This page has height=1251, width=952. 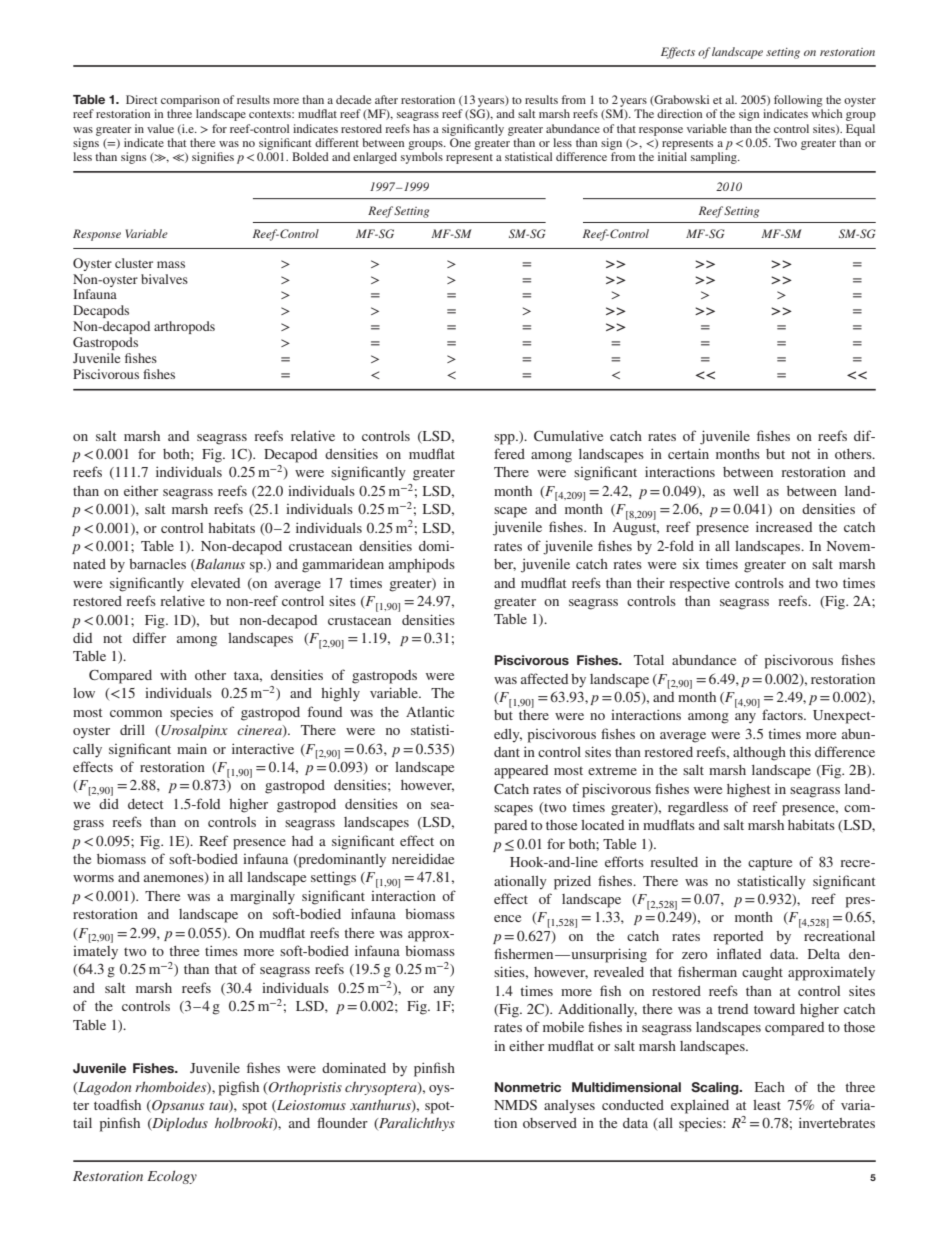 I want to click on elevated, so click(x=215, y=583).
